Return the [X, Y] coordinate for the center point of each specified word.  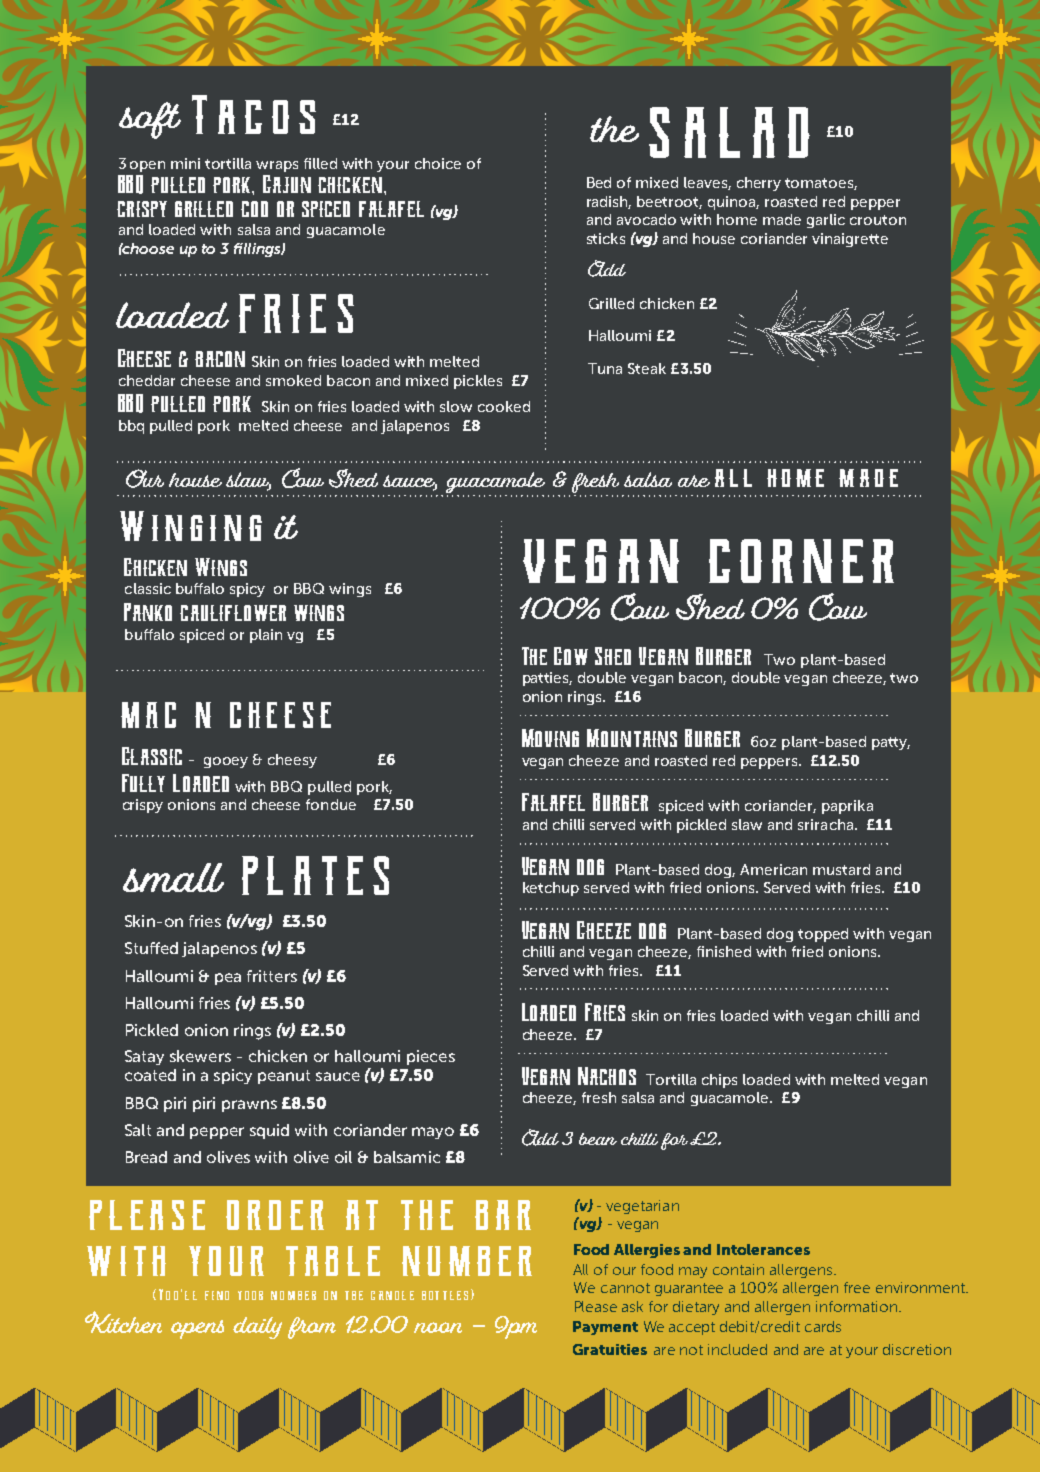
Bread [146, 1157]
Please [596, 1306]
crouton [878, 220]
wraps [277, 166]
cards [823, 1326]
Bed [599, 182]
